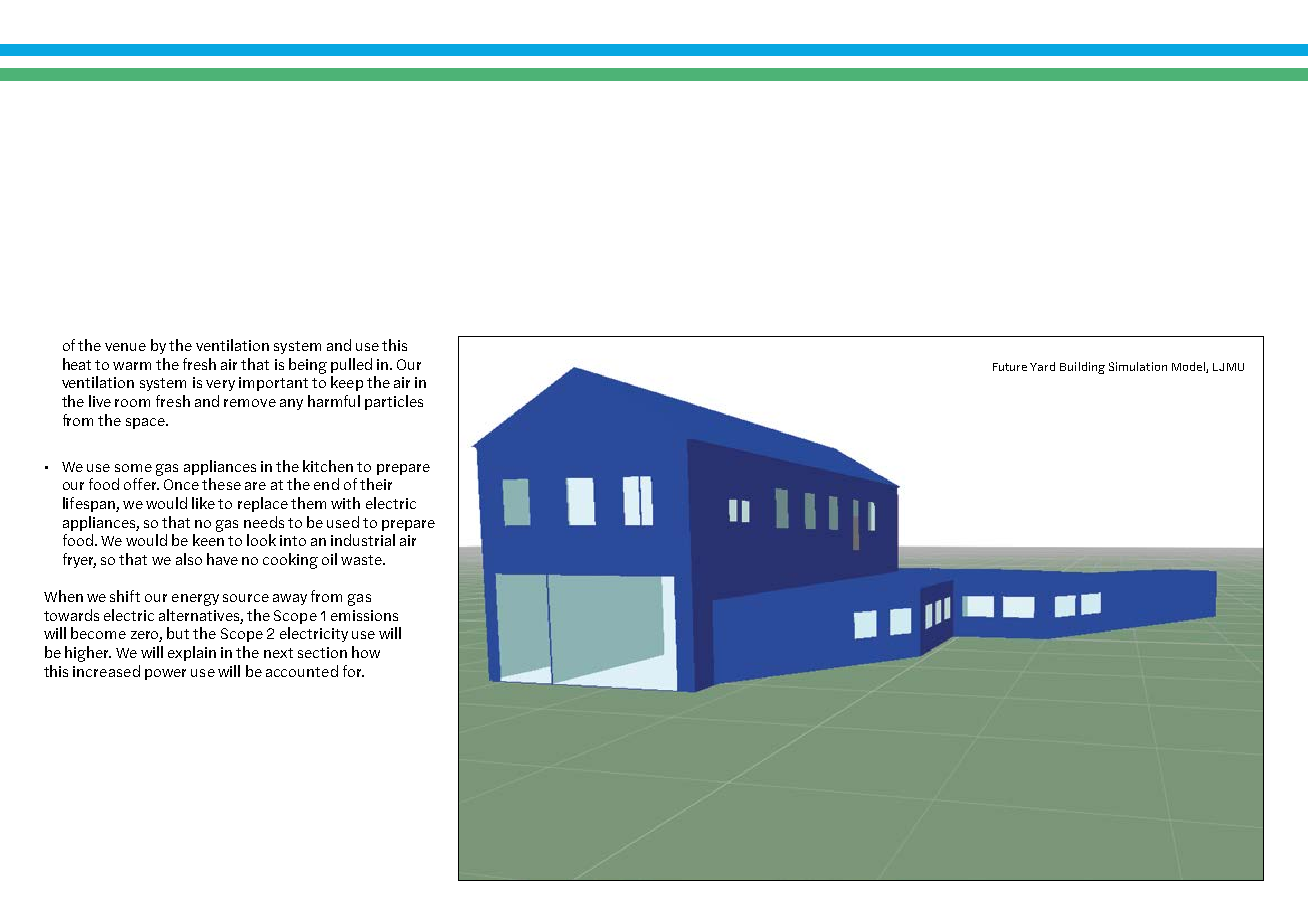  What do you see at coordinates (132, 366) in the screenshot?
I see `warm` at bounding box center [132, 366].
